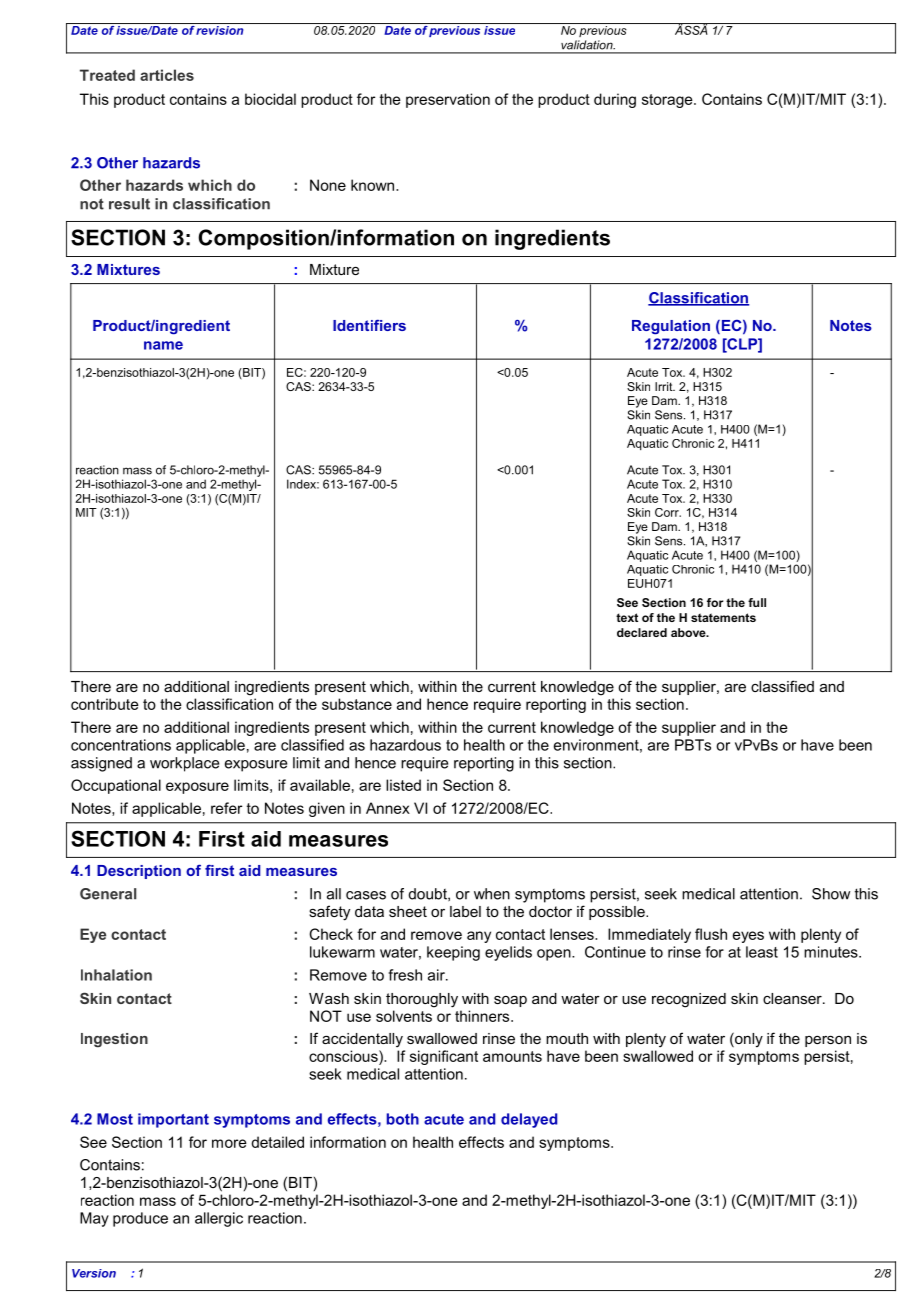 The height and width of the screenshot is (1308, 924). I want to click on substance, so click(357, 704).
